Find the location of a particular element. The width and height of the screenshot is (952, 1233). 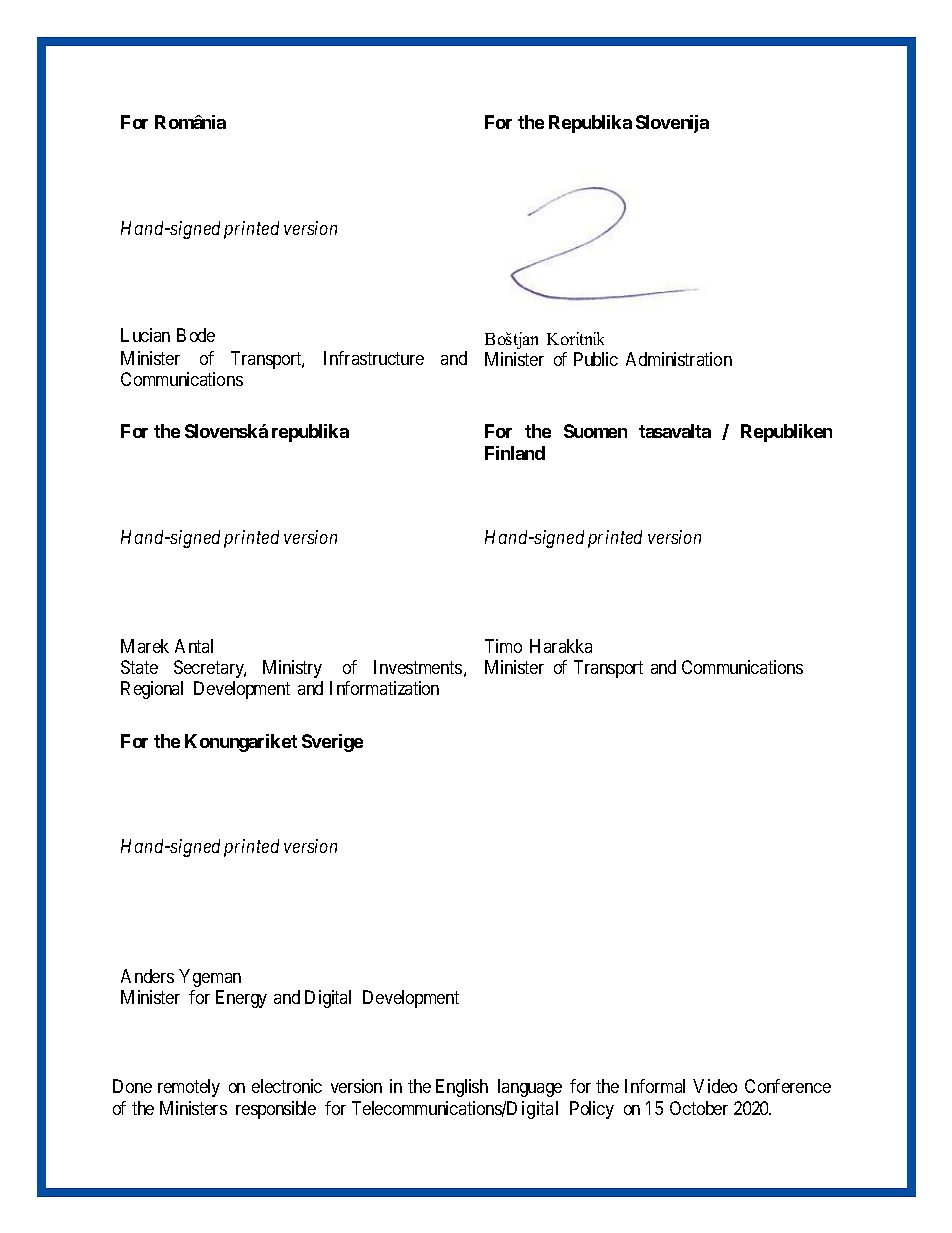

remotely is located at coordinates (189, 1088).
